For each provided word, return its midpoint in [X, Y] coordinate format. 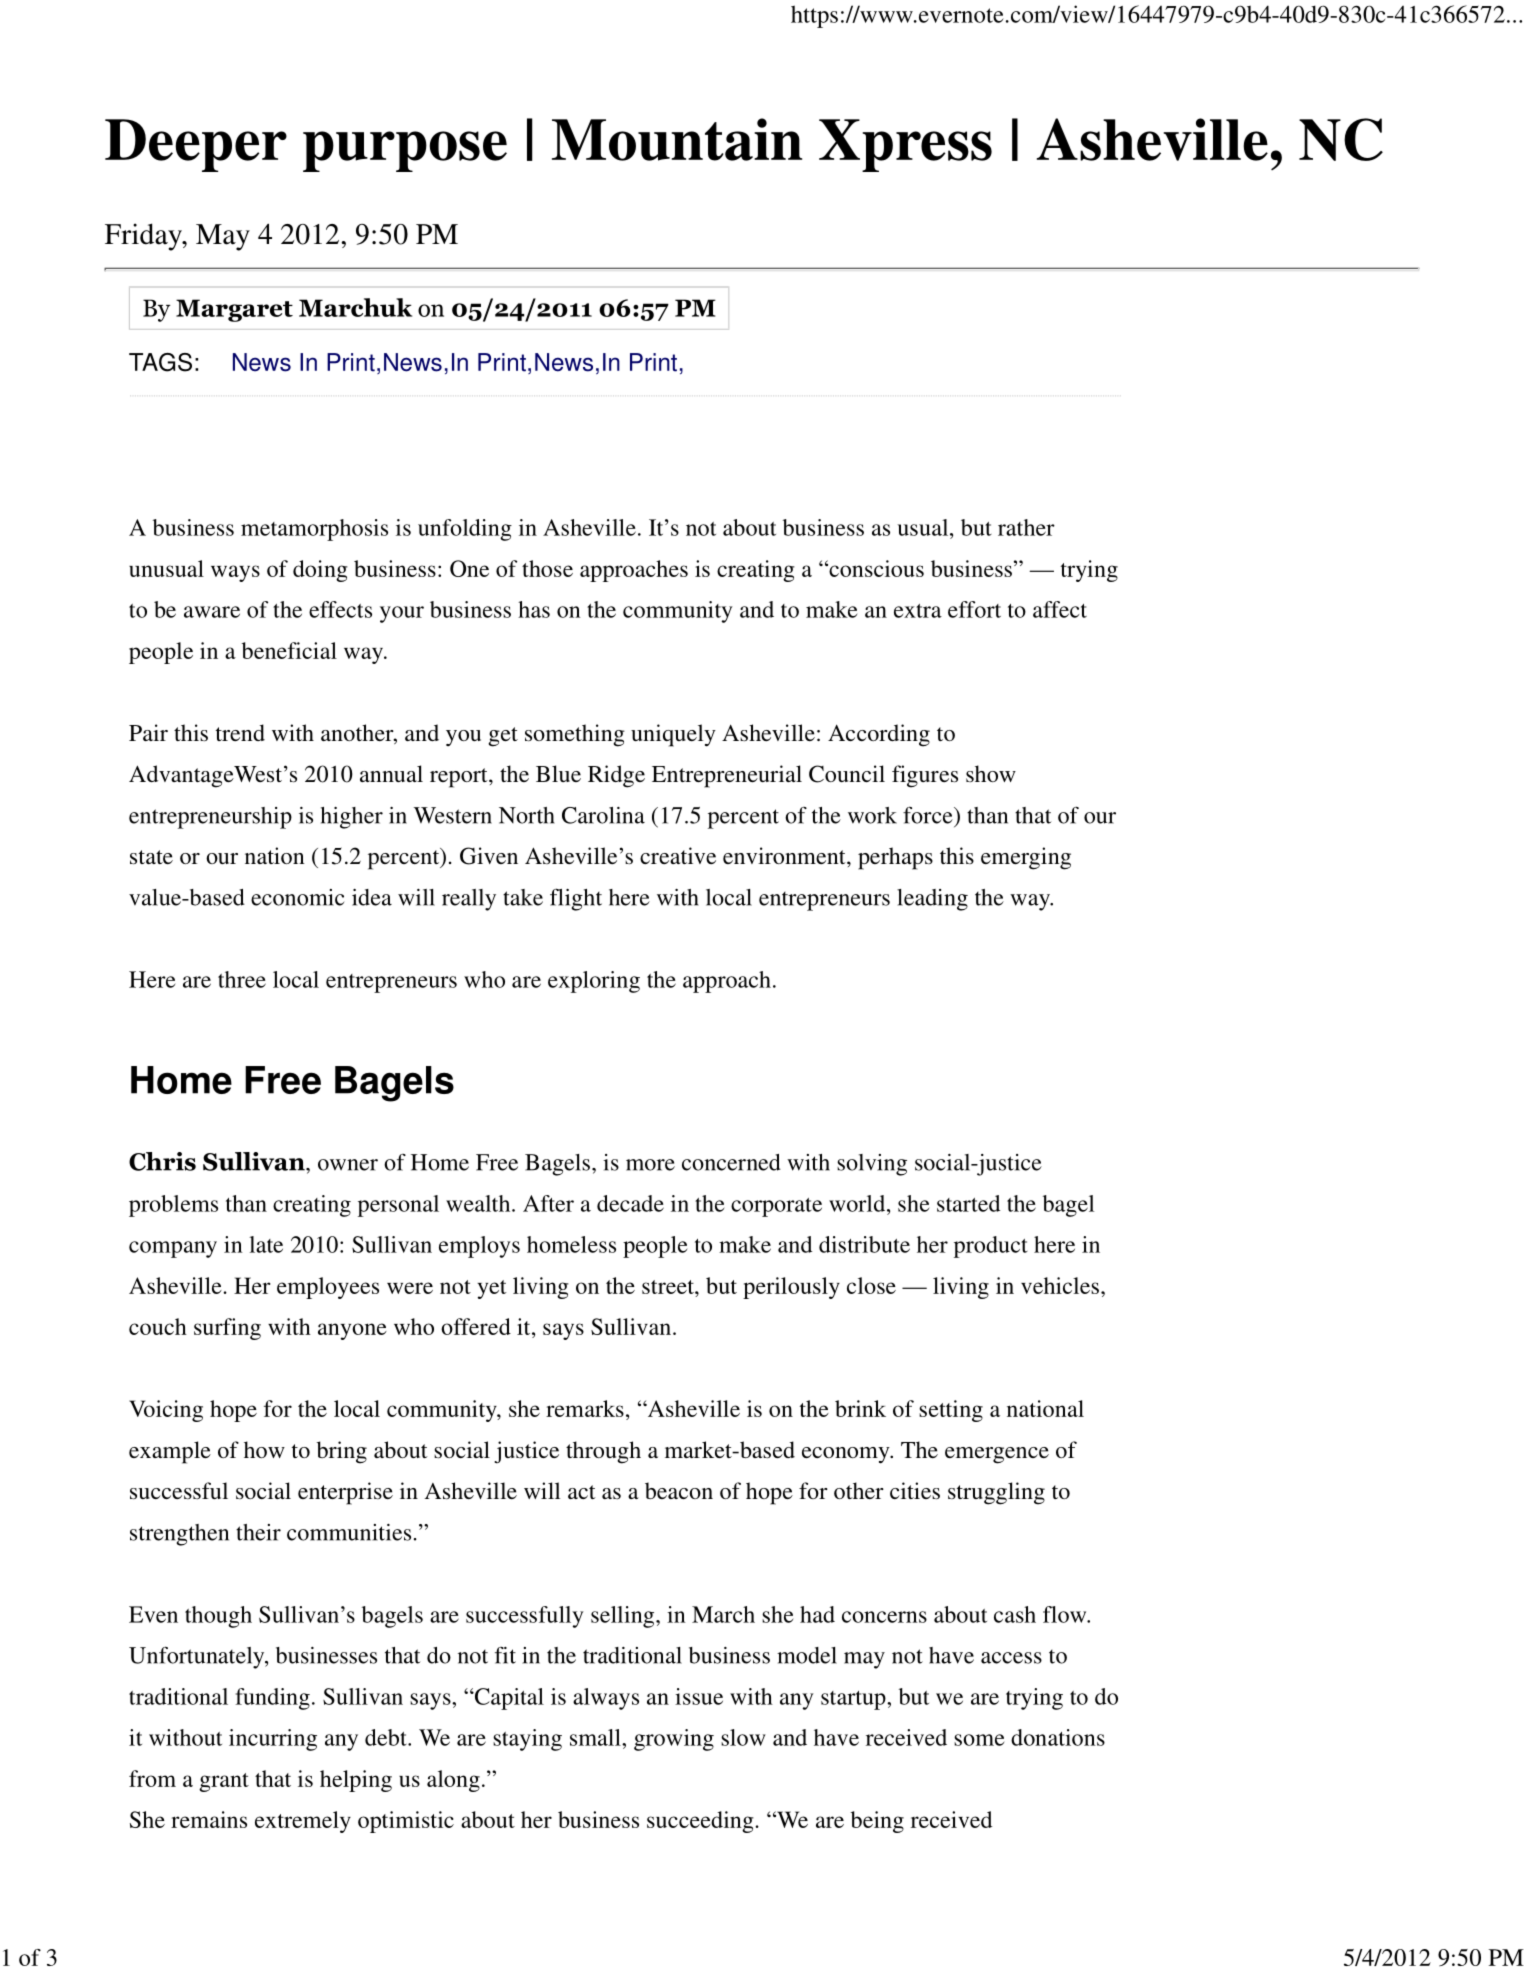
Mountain [677, 139]
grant [224, 1782]
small [596, 1737]
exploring [594, 982]
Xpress [905, 145]
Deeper [196, 145]
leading [932, 900]
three [242, 979]
